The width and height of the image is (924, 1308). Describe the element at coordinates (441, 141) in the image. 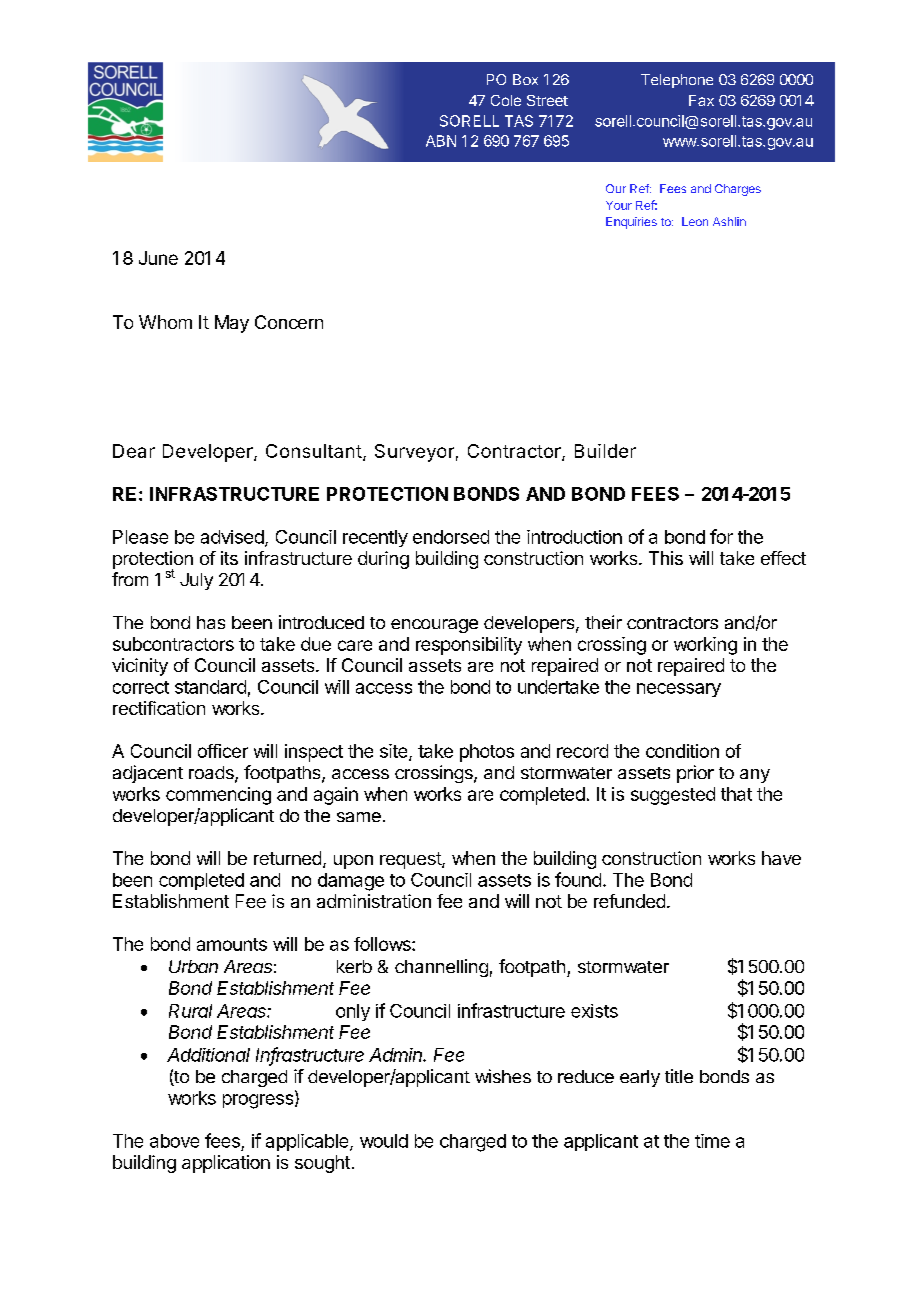

I see `ABN` at that location.
